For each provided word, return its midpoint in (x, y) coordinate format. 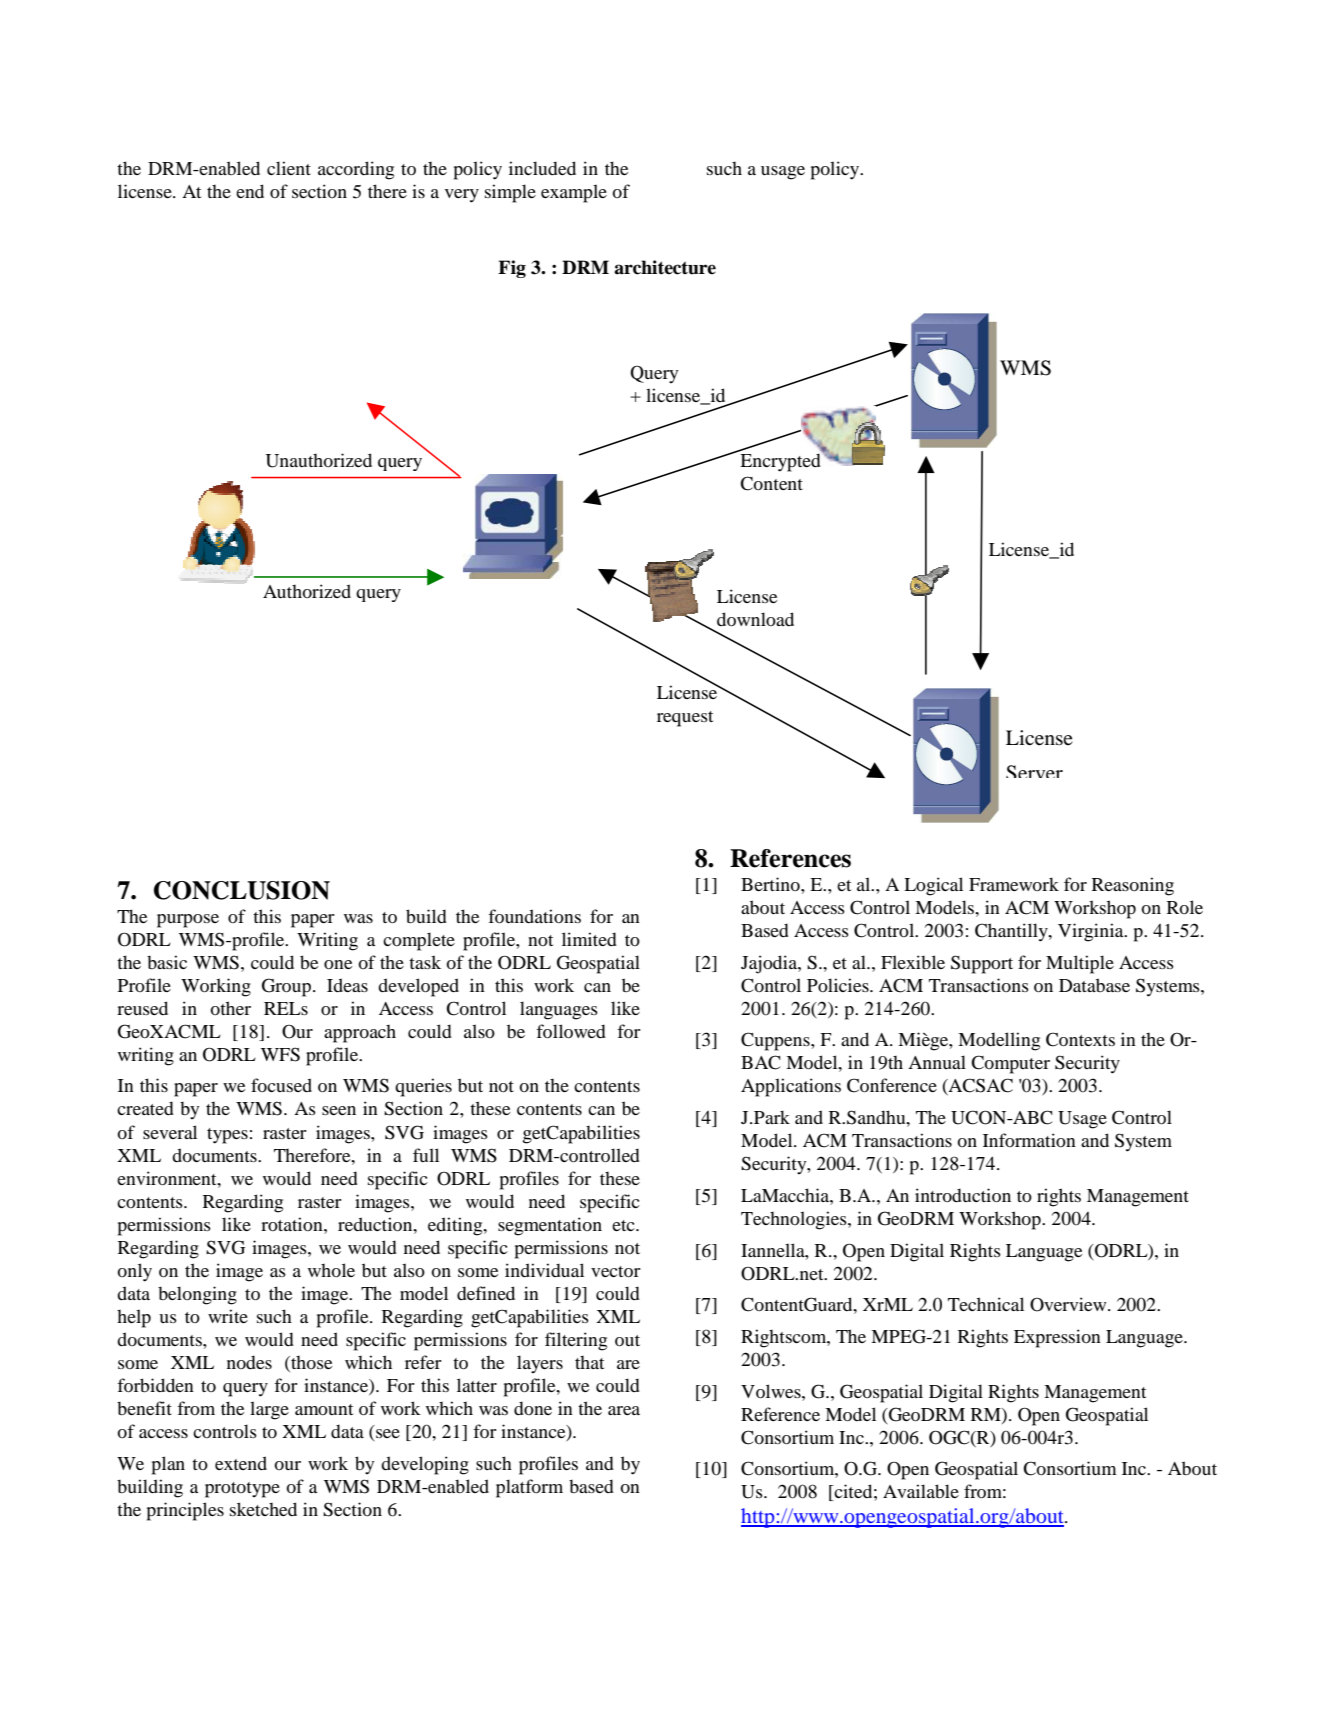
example (574, 193)
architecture (665, 267)
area (624, 1410)
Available (921, 1491)
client (289, 168)
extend (241, 1463)
